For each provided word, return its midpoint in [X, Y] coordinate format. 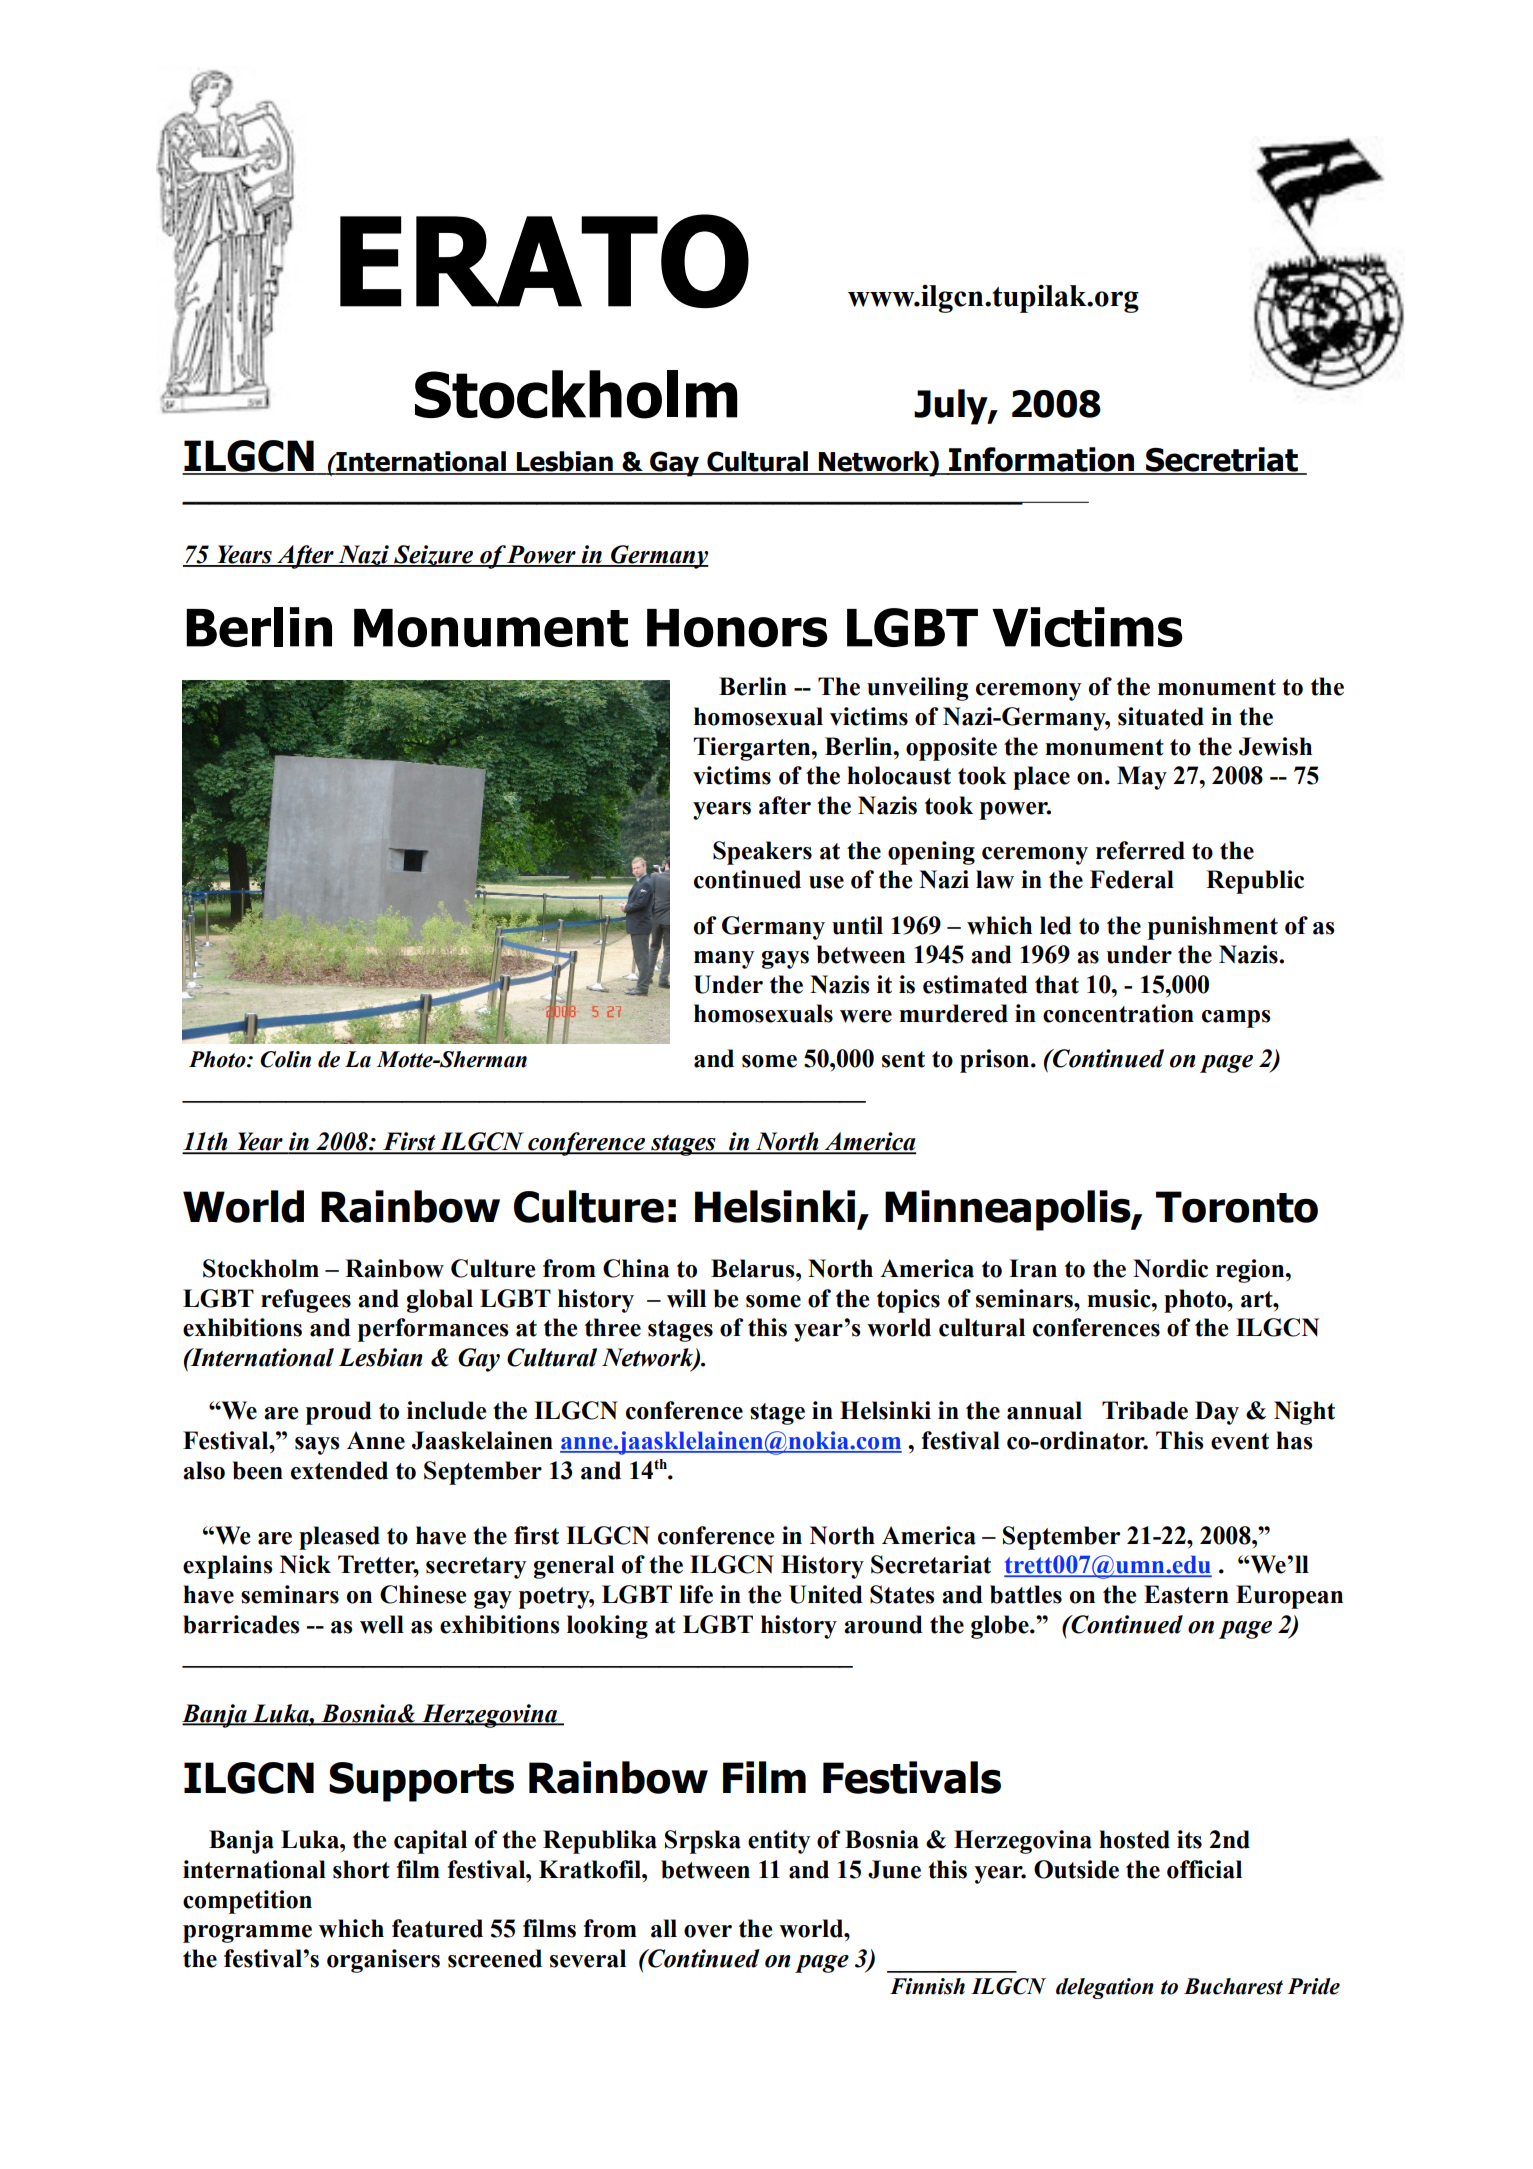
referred [1140, 850]
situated [1161, 716]
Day [1217, 1413]
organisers [383, 1961]
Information [1041, 460]
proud [339, 1413]
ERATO [544, 261]
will [686, 1298]
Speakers [762, 853]
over [708, 1931]
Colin [285, 1059]
